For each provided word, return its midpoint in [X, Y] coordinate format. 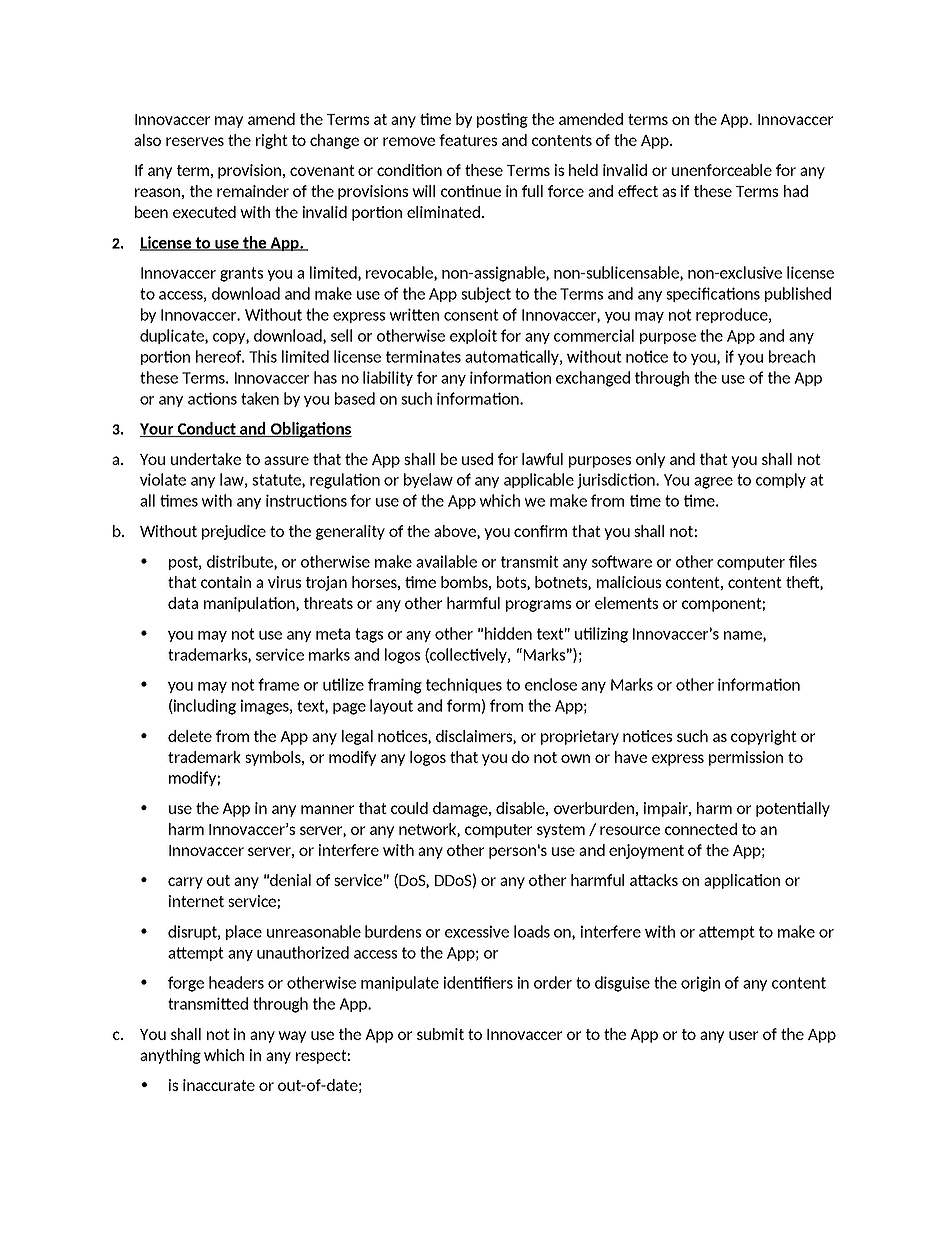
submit [440, 1034]
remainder [253, 191]
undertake [206, 459]
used [477, 459]
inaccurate [219, 1085]
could [409, 808]
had [796, 191]
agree [713, 483]
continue [471, 191]
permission [746, 758]
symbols [274, 758]
